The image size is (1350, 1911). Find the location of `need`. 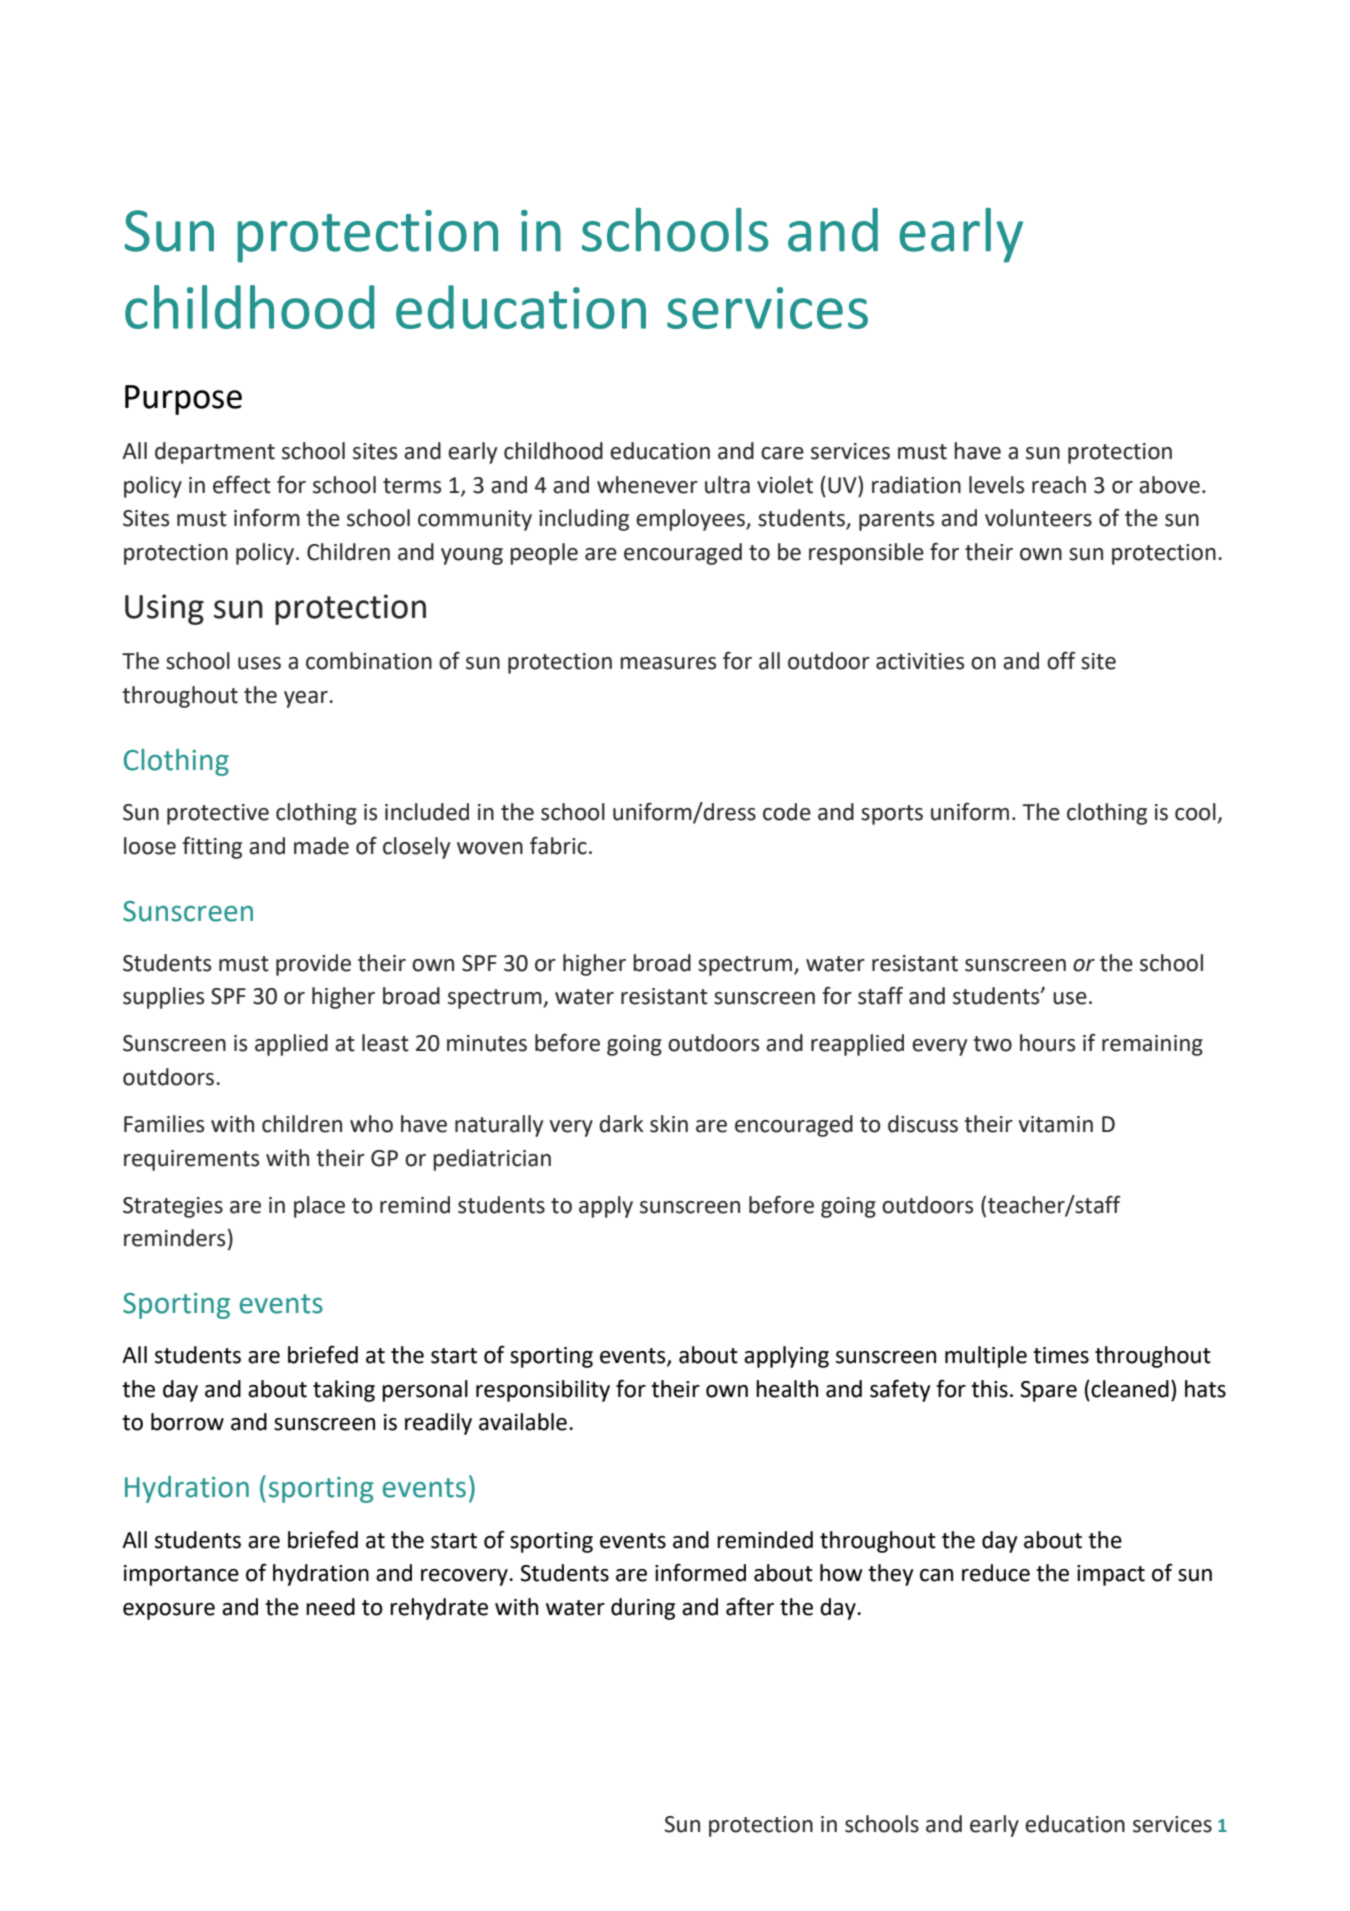

need is located at coordinates (330, 1607).
